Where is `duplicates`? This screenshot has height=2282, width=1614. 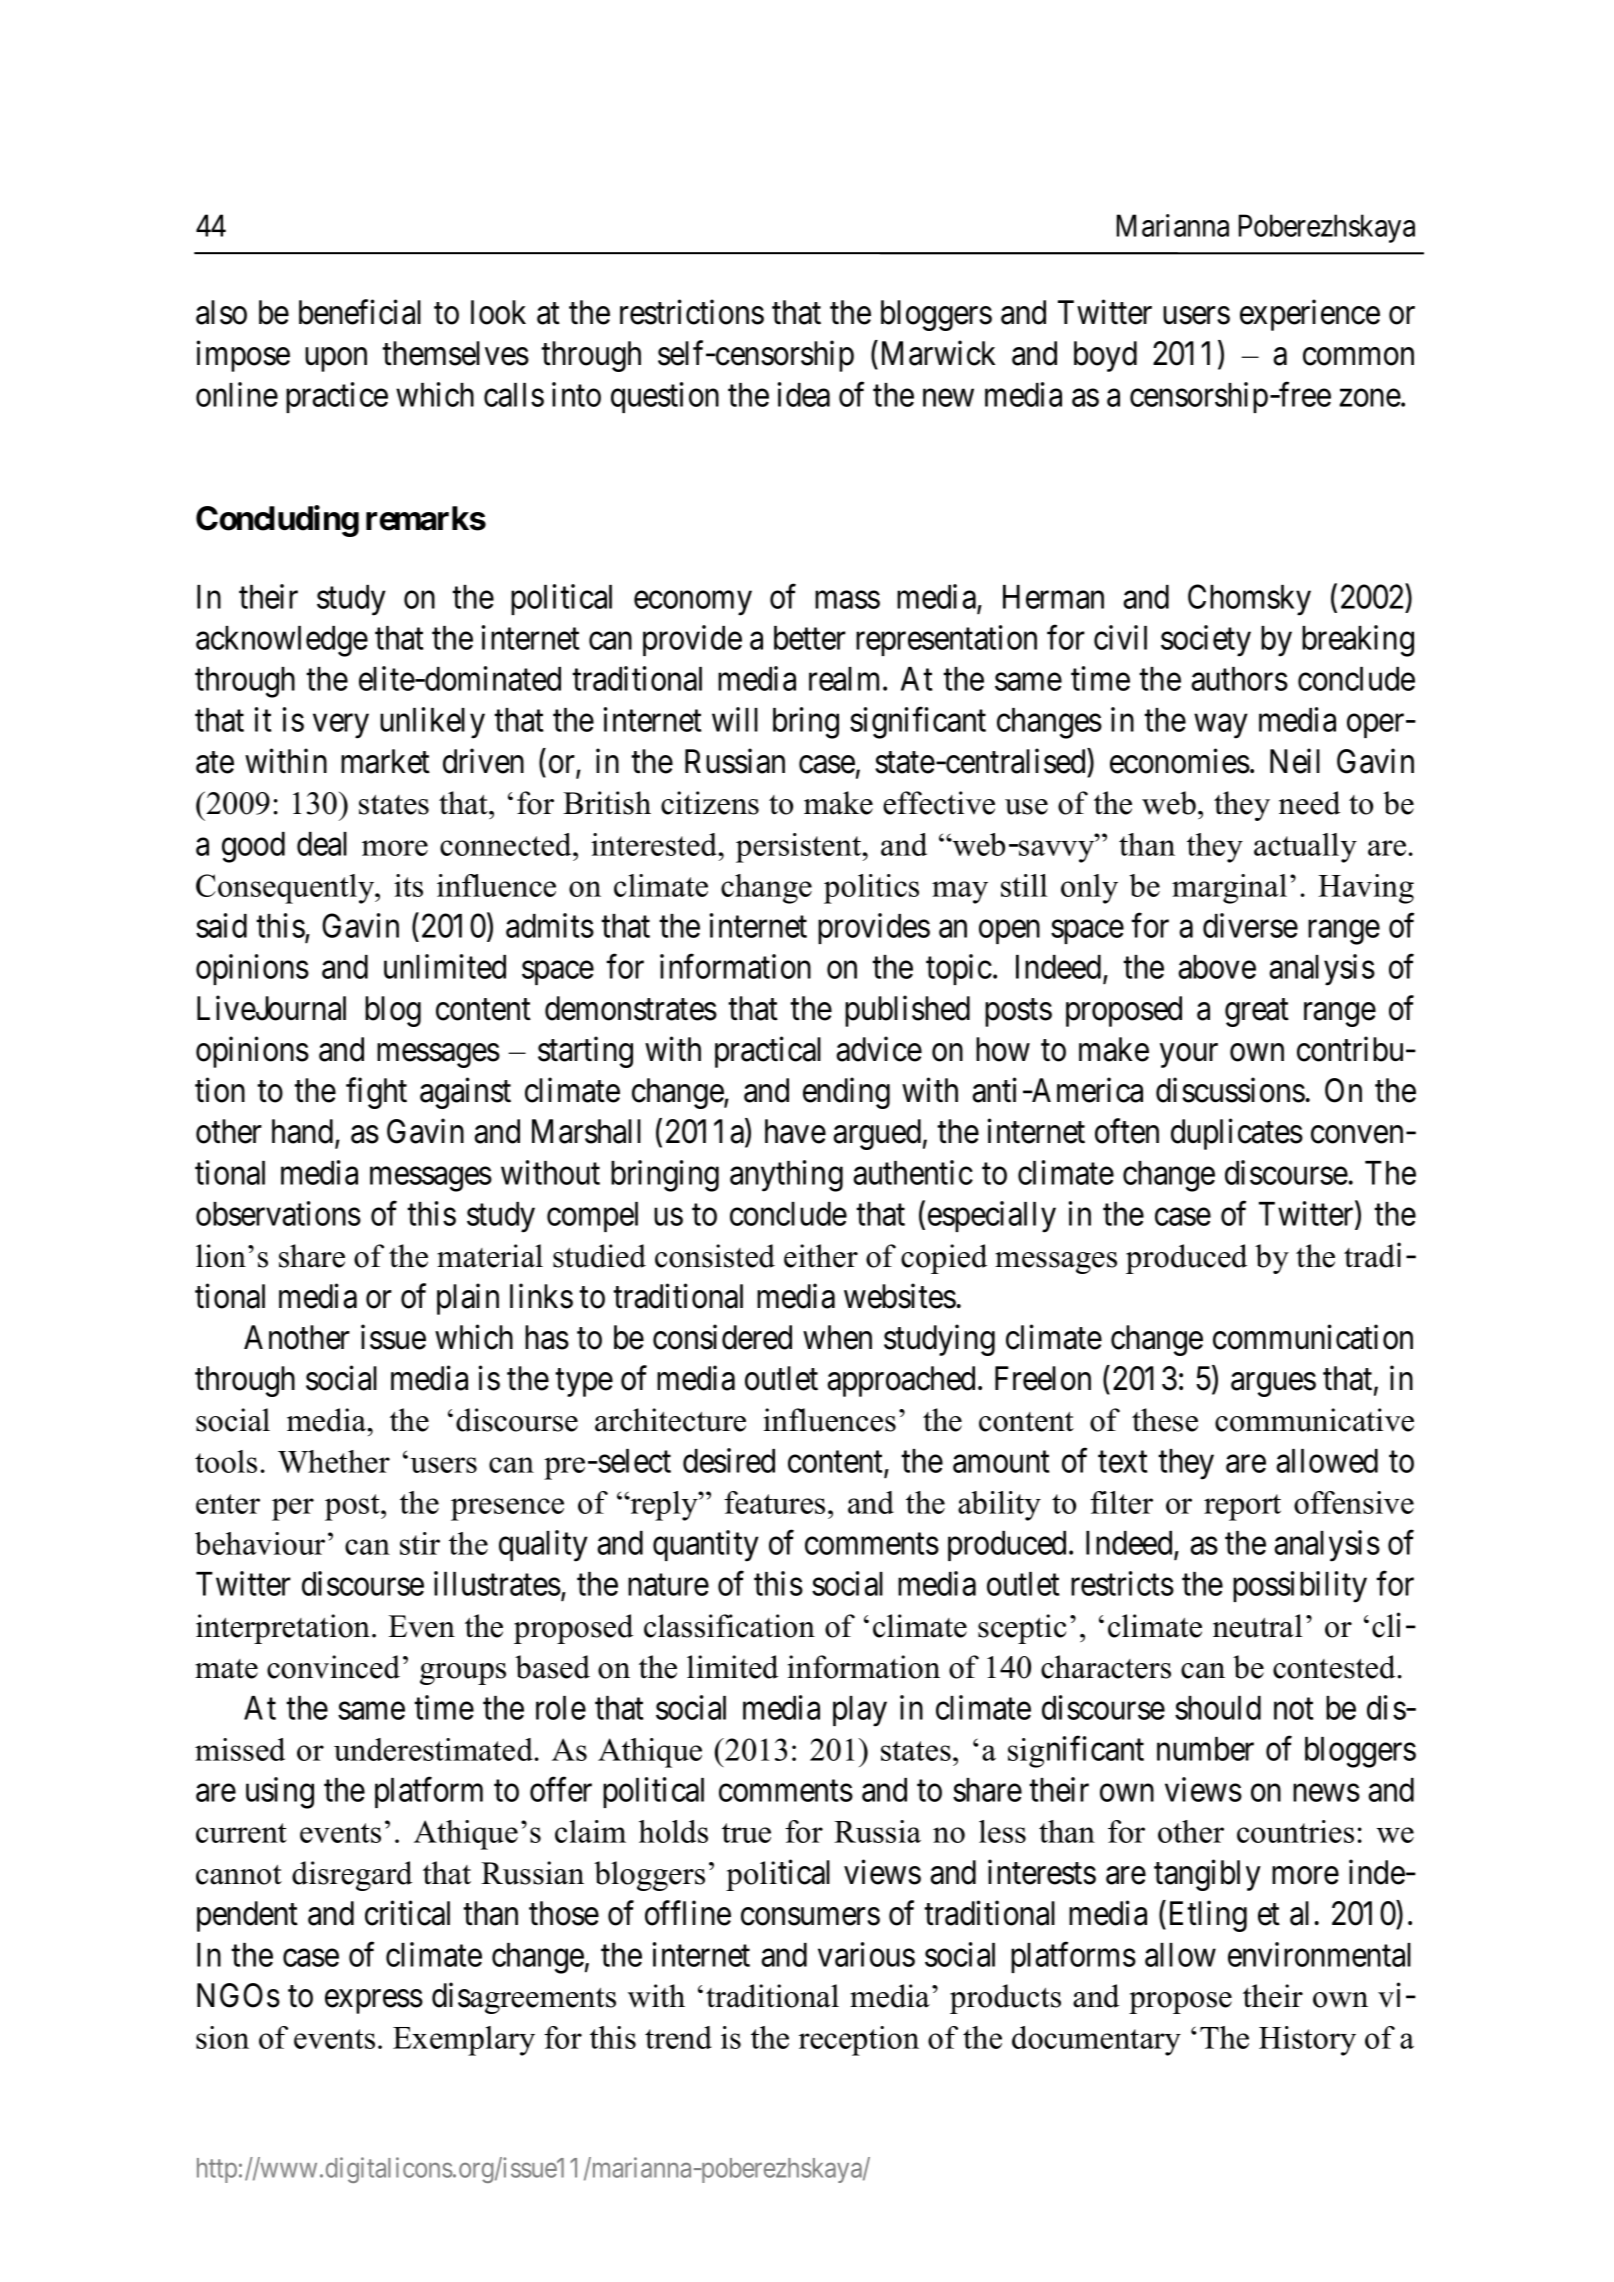
duplicates is located at coordinates (1237, 1134).
